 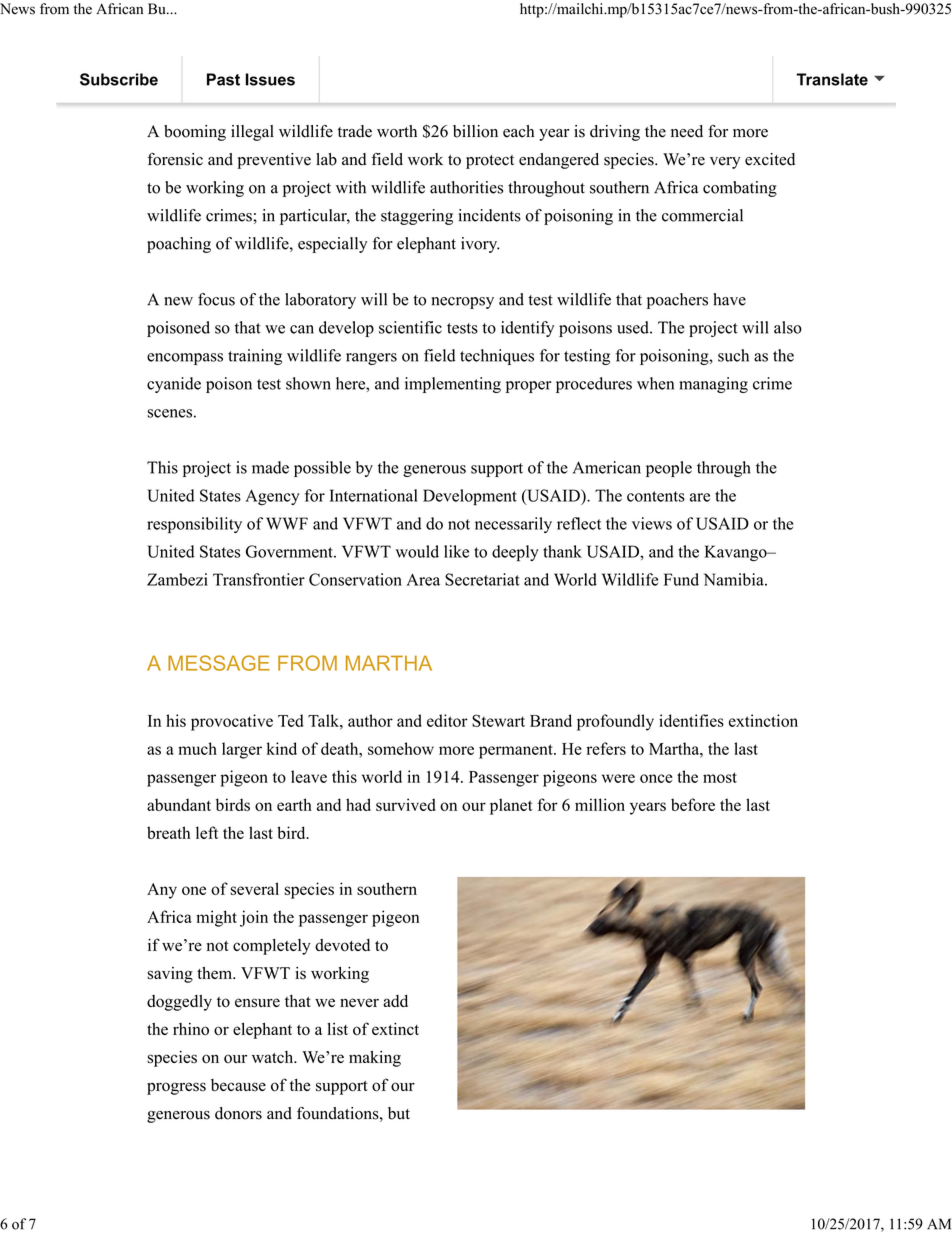 I want to click on Any, so click(x=162, y=891).
